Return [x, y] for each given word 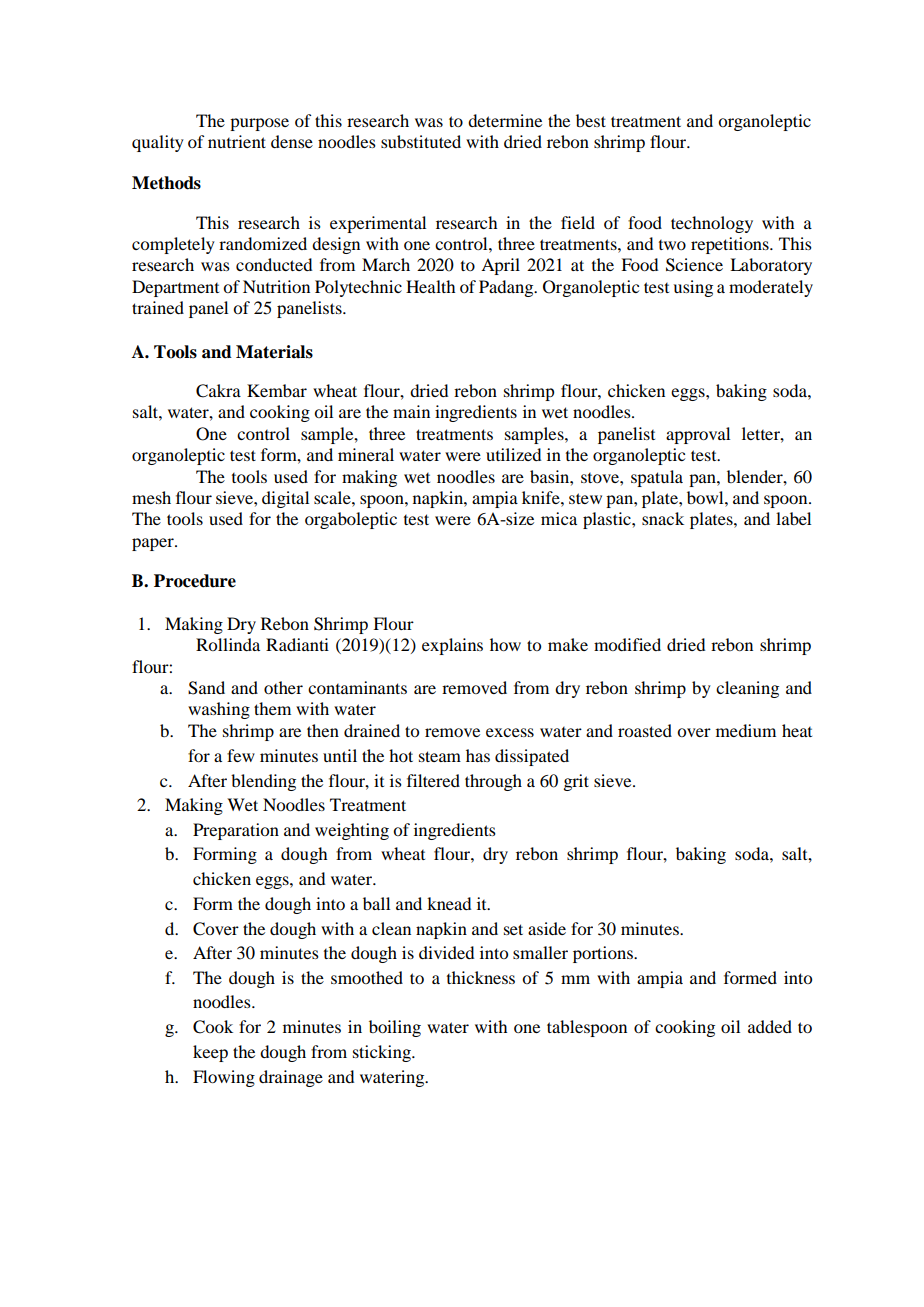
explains [452, 646]
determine [505, 120]
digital [285, 499]
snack [663, 518]
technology [712, 224]
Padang [507, 288]
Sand [206, 688]
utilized [513, 454]
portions [604, 954]
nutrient [237, 141]
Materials [274, 352]
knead [449, 903]
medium [746, 730]
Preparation [236, 831]
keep [210, 1053]
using [693, 288]
